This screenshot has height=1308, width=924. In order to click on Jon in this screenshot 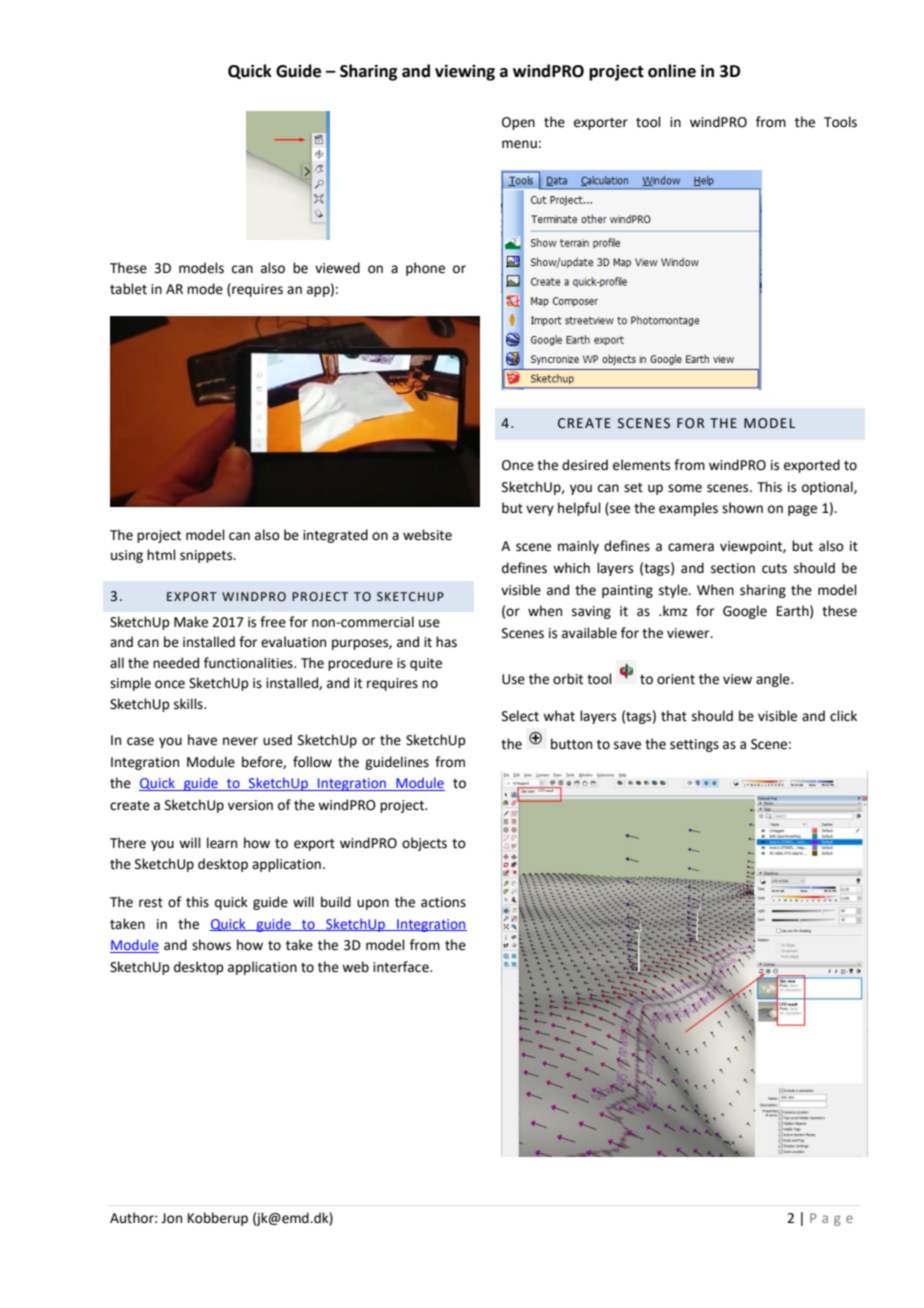, I will do `click(171, 1218)`.
